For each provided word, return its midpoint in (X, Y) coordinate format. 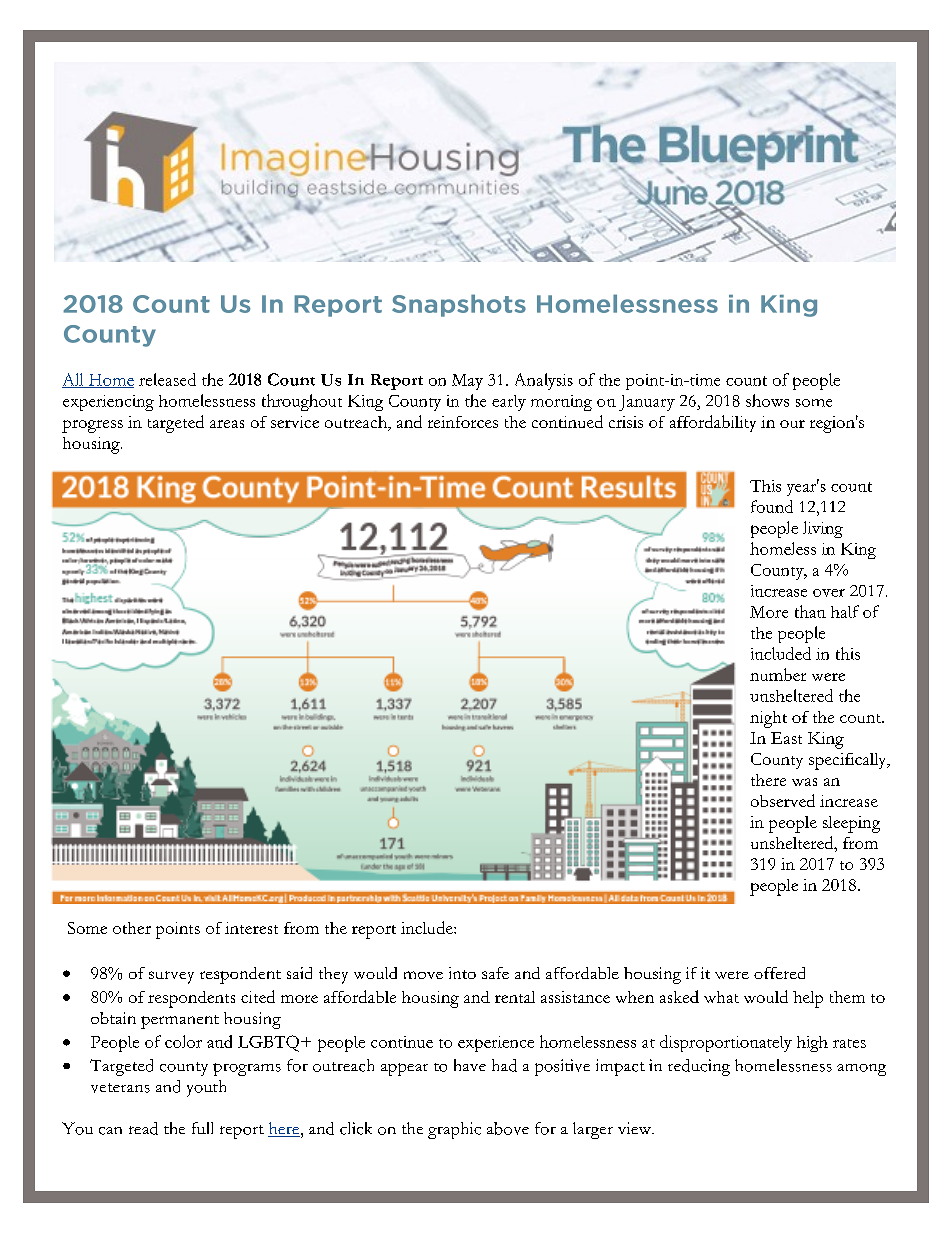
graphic (454, 1130)
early (509, 403)
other (132, 928)
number (778, 674)
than (810, 611)
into (462, 973)
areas (227, 424)
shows (767, 400)
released (167, 379)
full (202, 1128)
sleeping (851, 824)
